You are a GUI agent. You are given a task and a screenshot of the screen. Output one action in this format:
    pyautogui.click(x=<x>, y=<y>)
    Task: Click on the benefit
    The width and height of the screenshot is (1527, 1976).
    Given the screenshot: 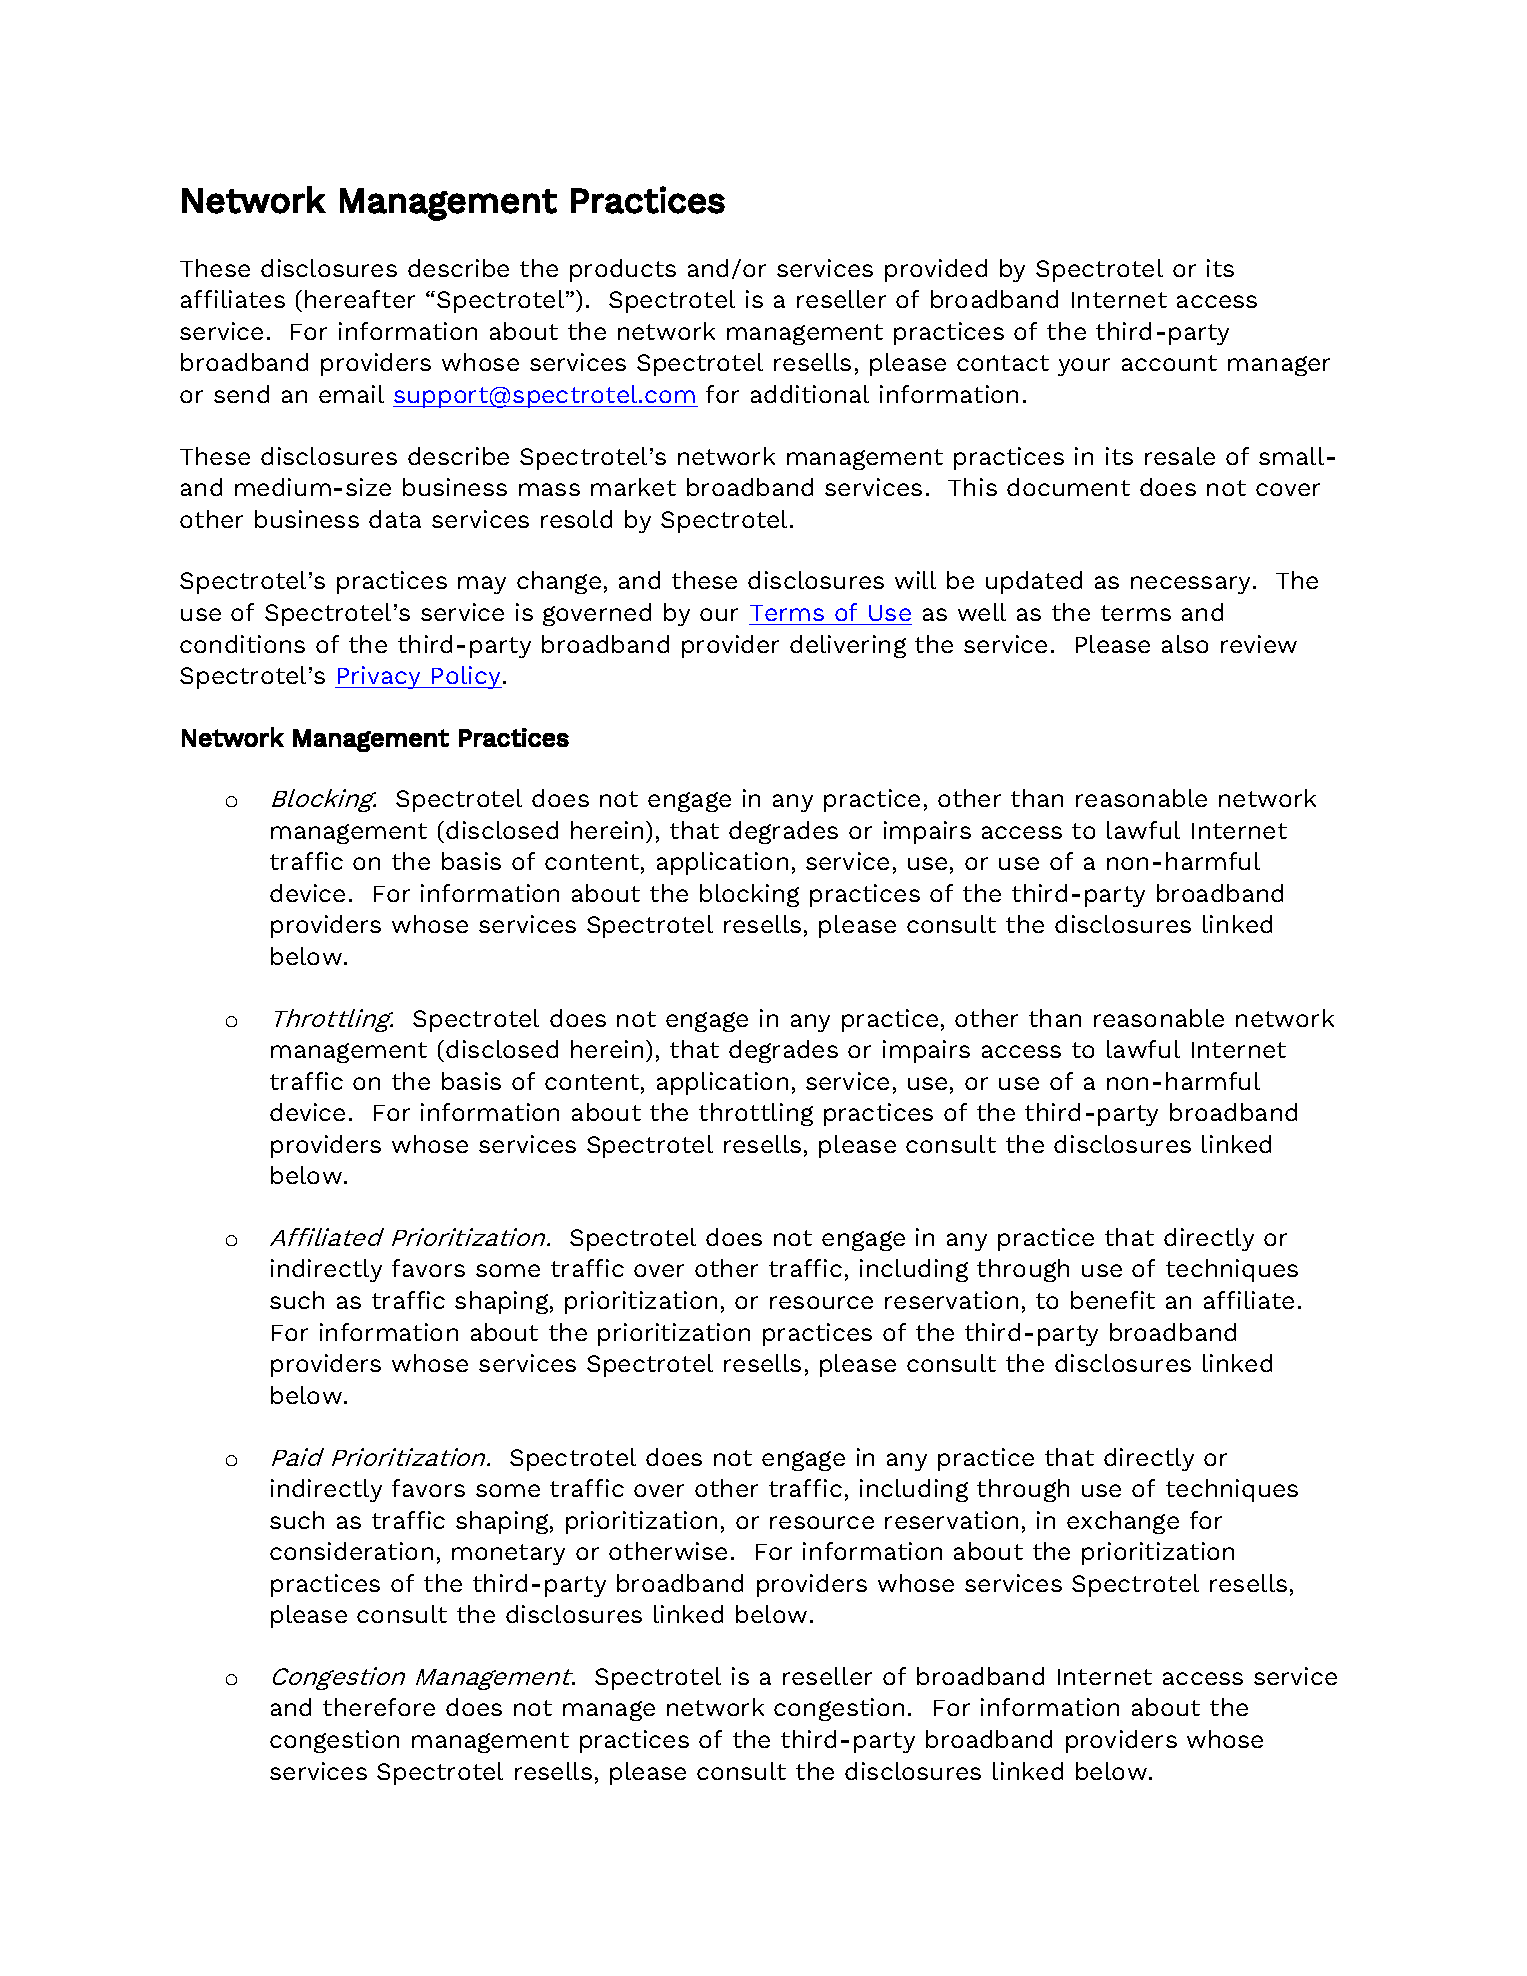 What is the action you would take?
    pyautogui.click(x=1113, y=1300)
